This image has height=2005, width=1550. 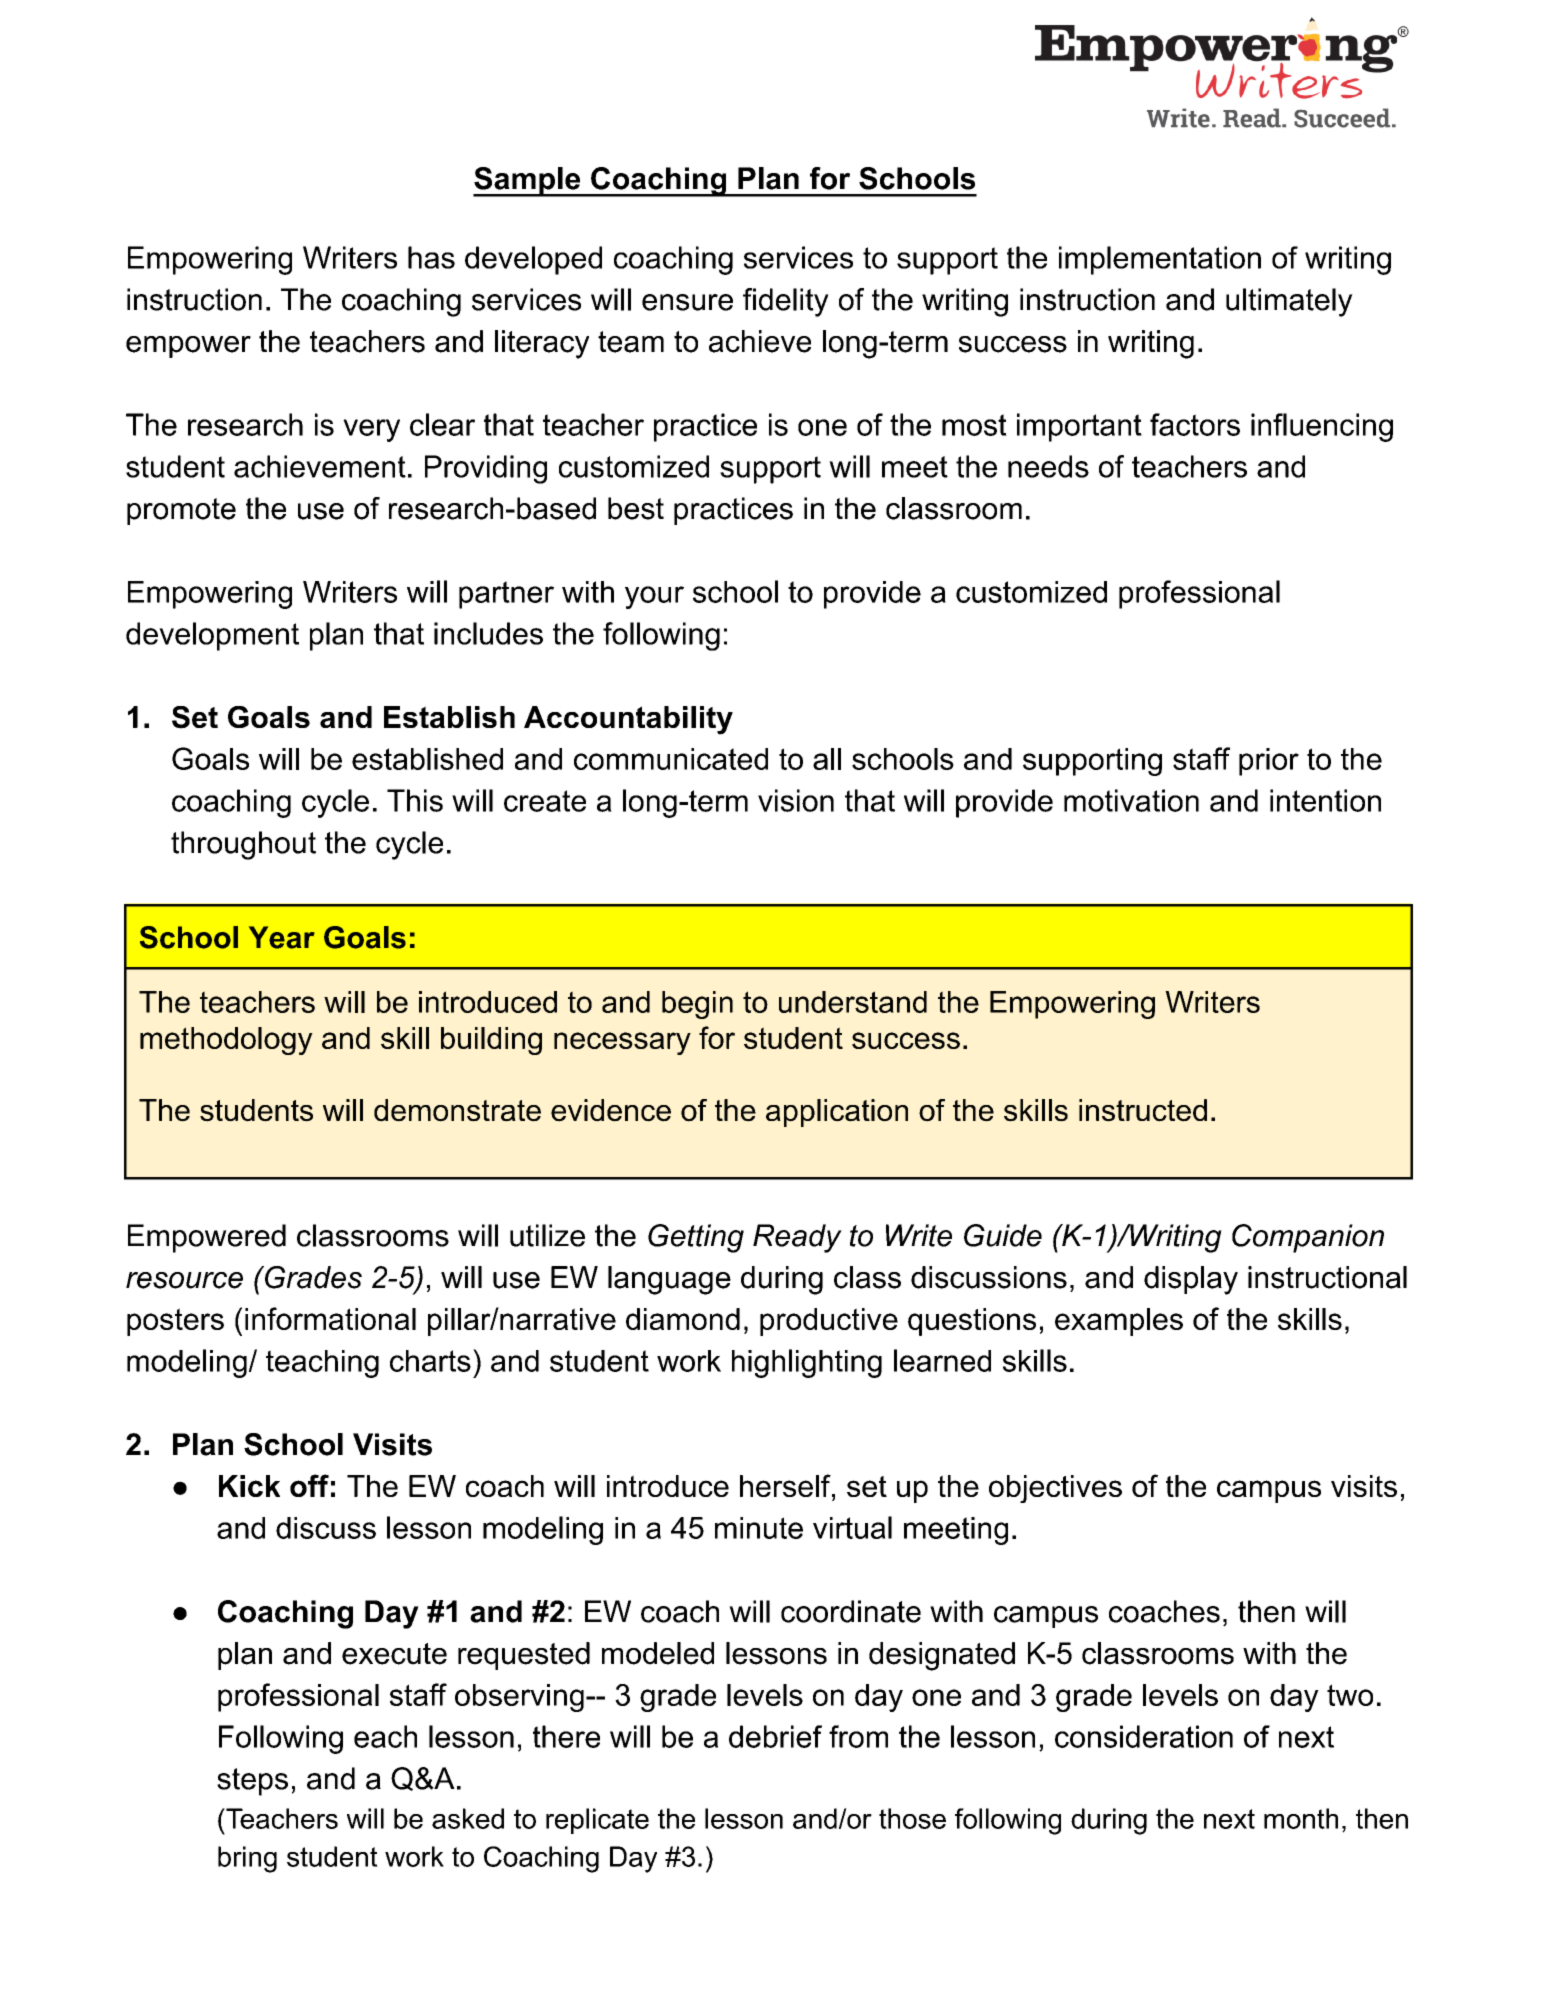 I want to click on This, so click(x=415, y=800).
